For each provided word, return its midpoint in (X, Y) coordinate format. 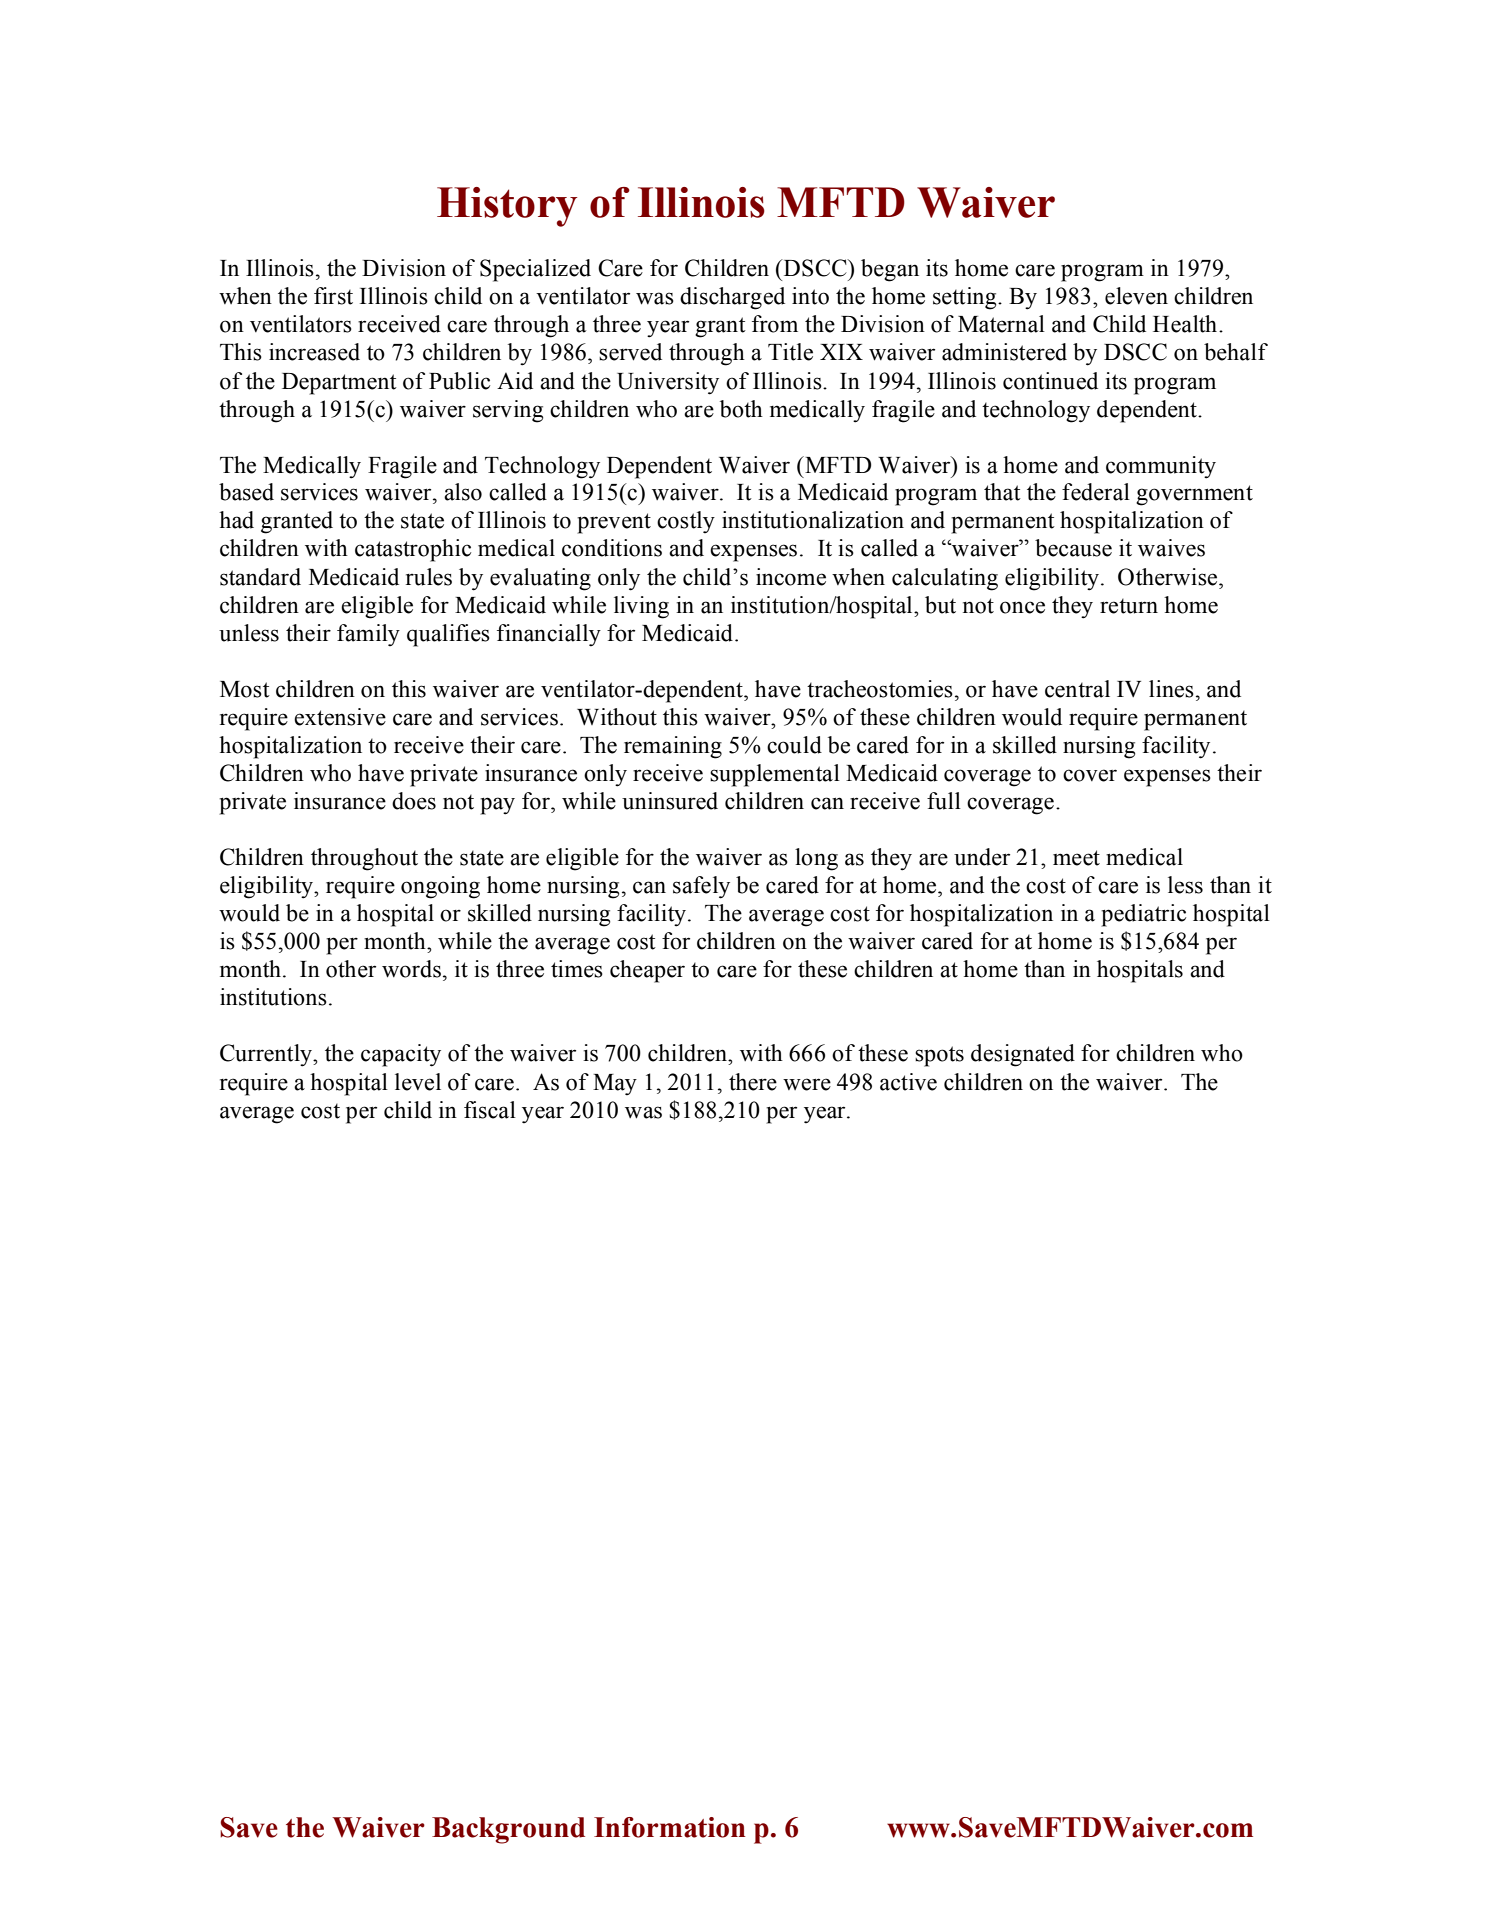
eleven (1136, 296)
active (908, 1082)
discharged (732, 298)
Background (508, 1830)
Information (670, 1827)
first (333, 296)
